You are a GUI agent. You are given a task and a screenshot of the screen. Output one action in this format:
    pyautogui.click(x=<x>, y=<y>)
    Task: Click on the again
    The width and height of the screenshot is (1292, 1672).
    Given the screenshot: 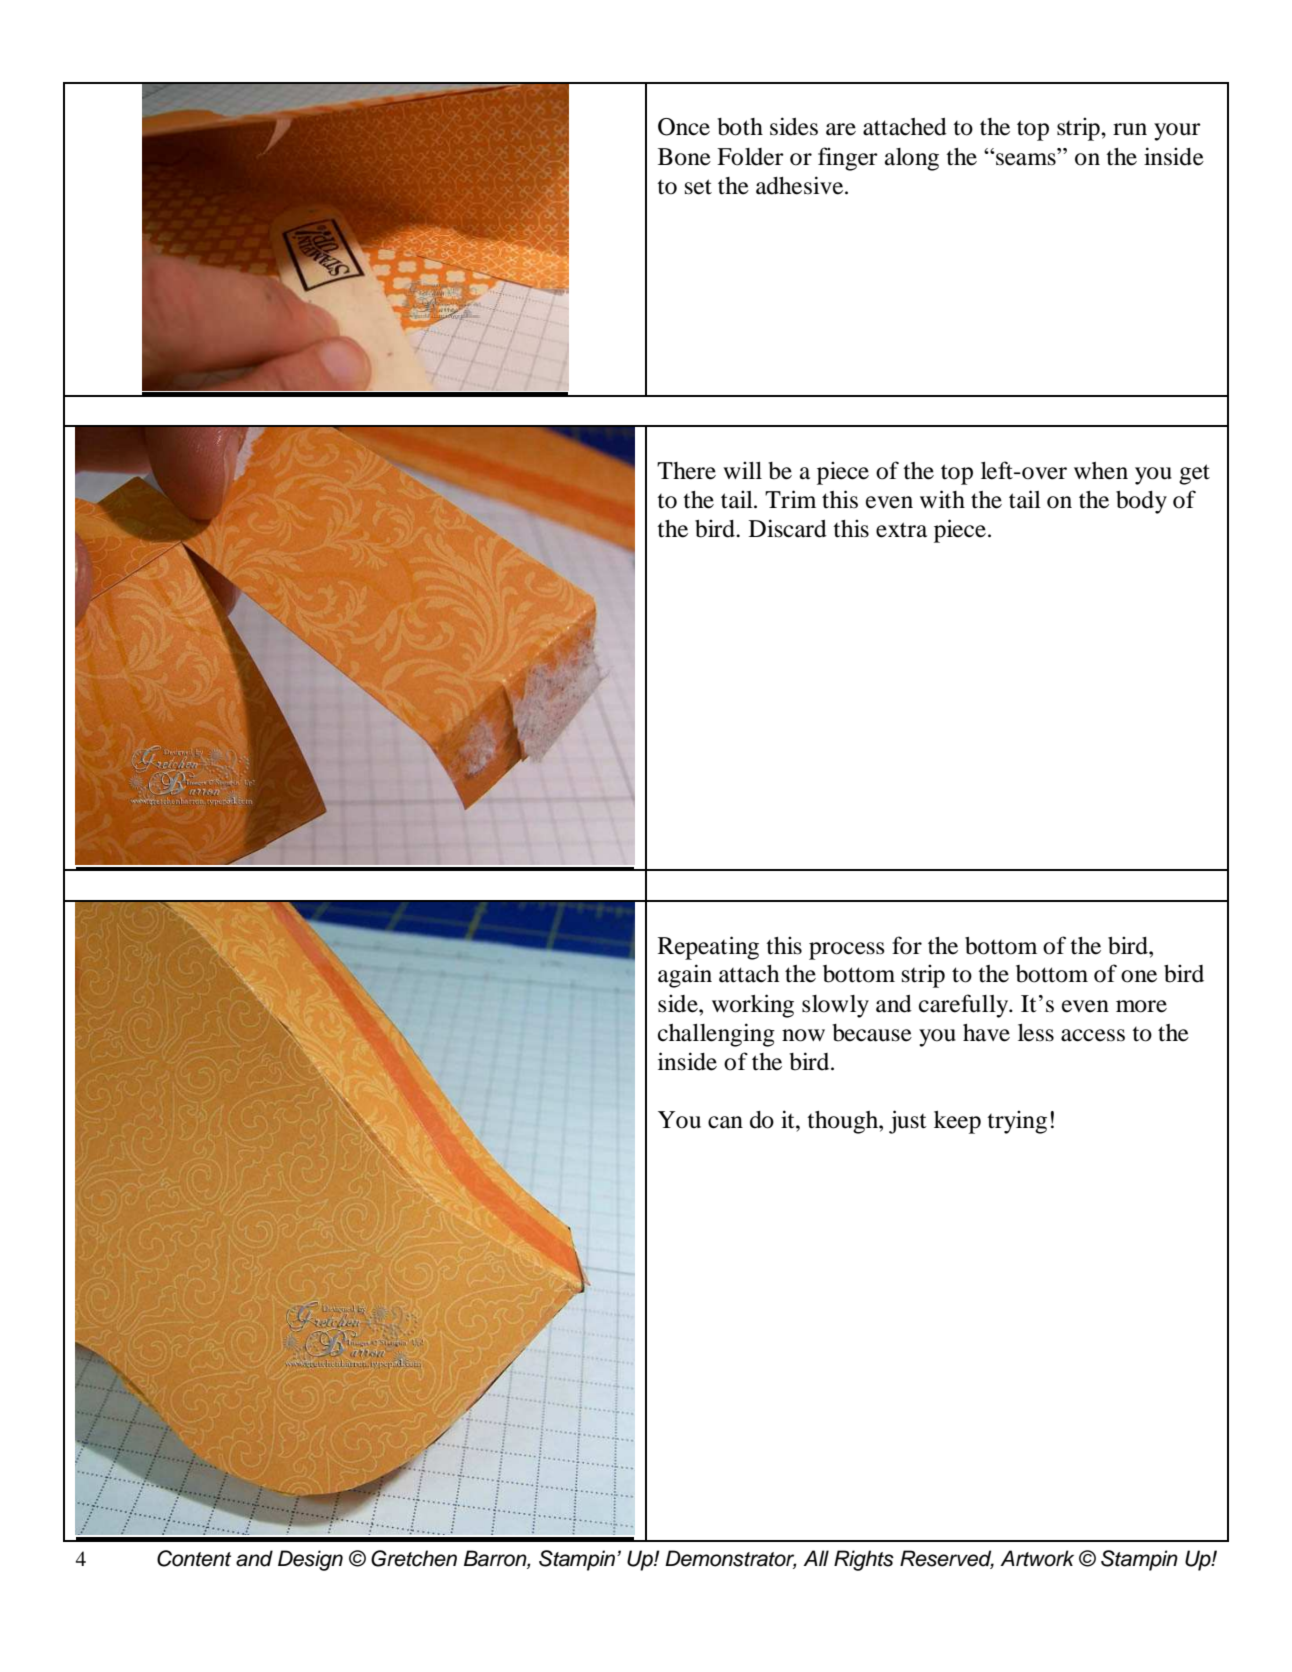 What is the action you would take?
    pyautogui.click(x=685, y=976)
